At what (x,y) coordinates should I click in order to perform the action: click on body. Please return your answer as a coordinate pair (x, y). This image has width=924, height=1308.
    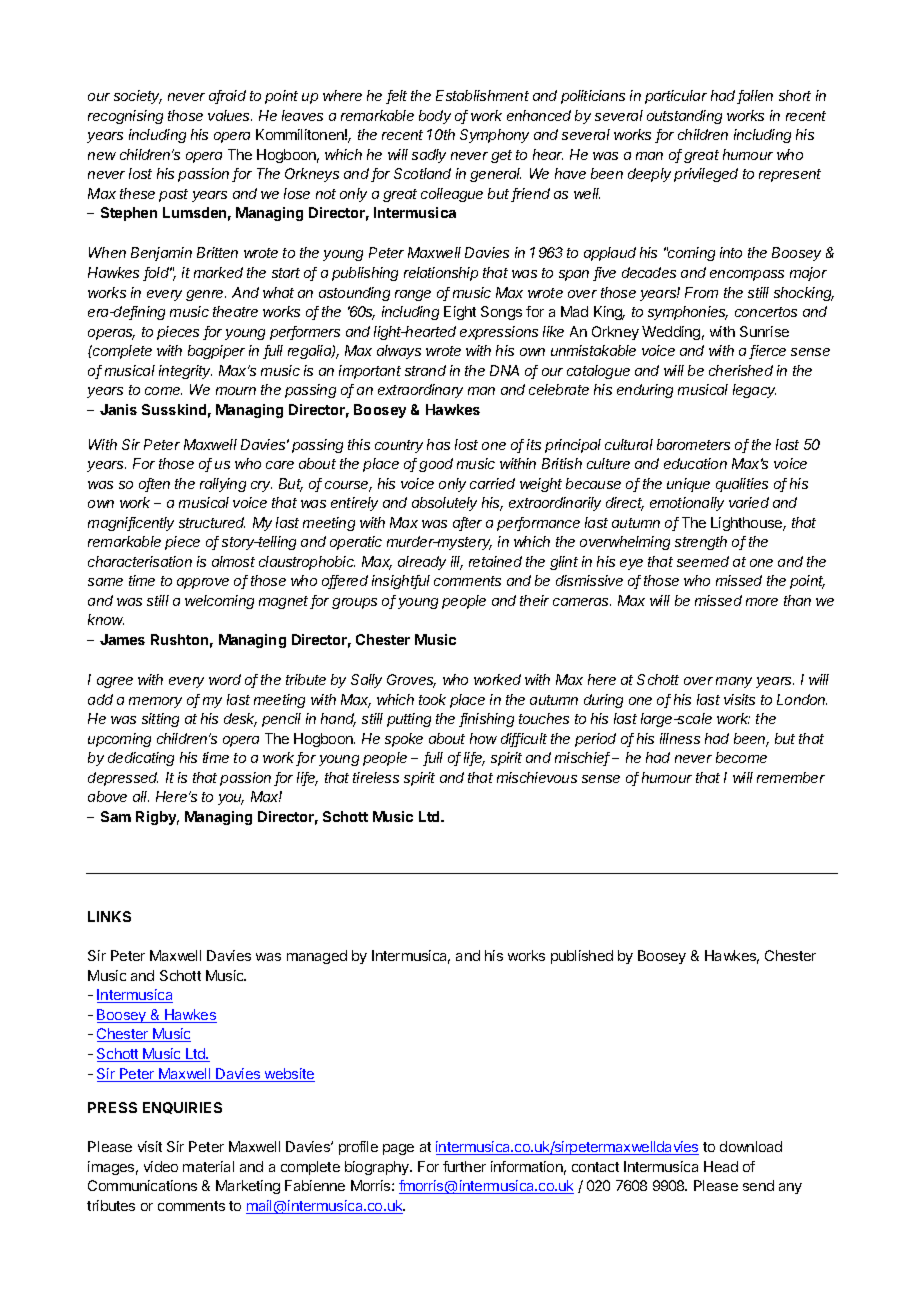
    Looking at the image, I should click on (435, 117).
